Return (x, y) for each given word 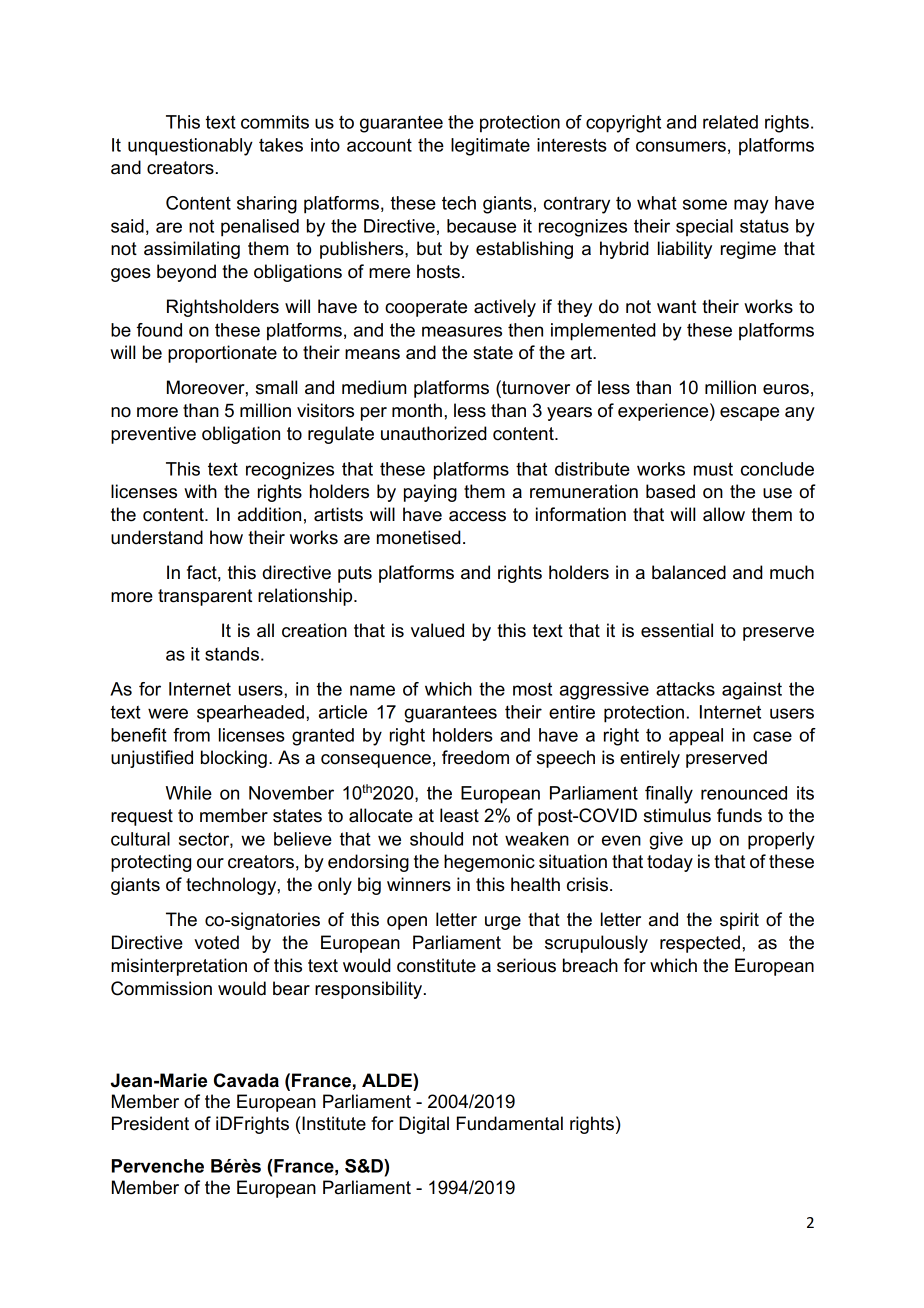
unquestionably (190, 147)
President (150, 1123)
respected (700, 944)
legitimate (490, 147)
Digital (424, 1125)
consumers (681, 146)
